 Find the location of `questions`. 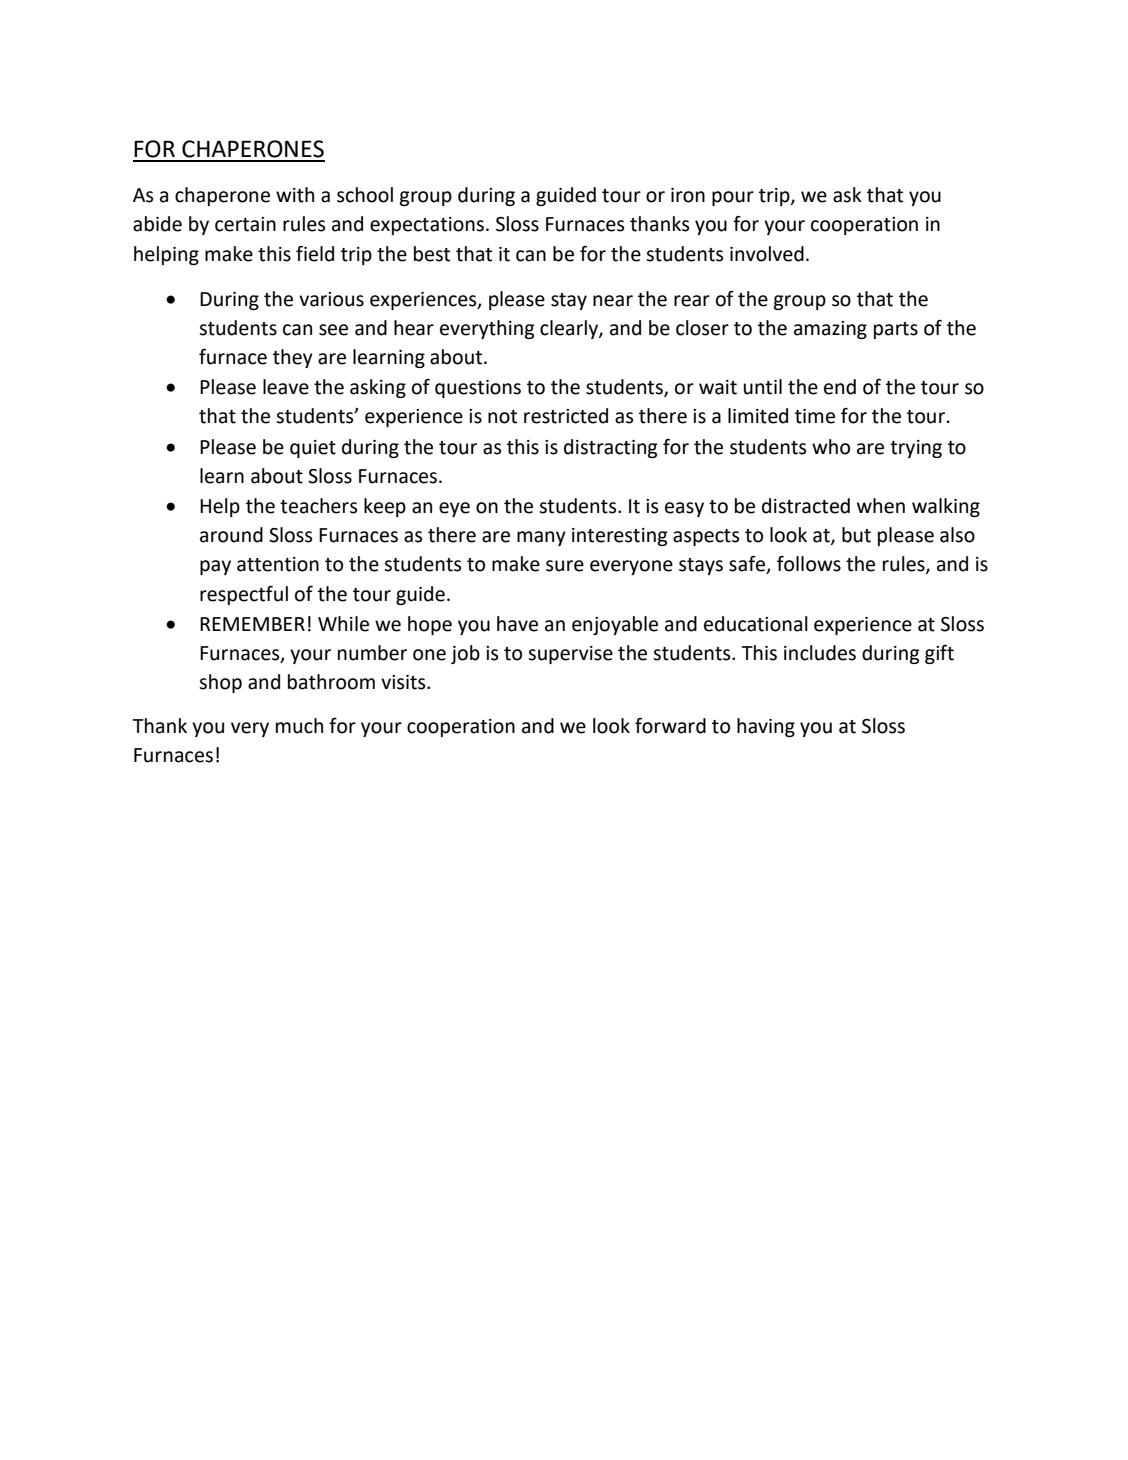

questions is located at coordinates (478, 389).
